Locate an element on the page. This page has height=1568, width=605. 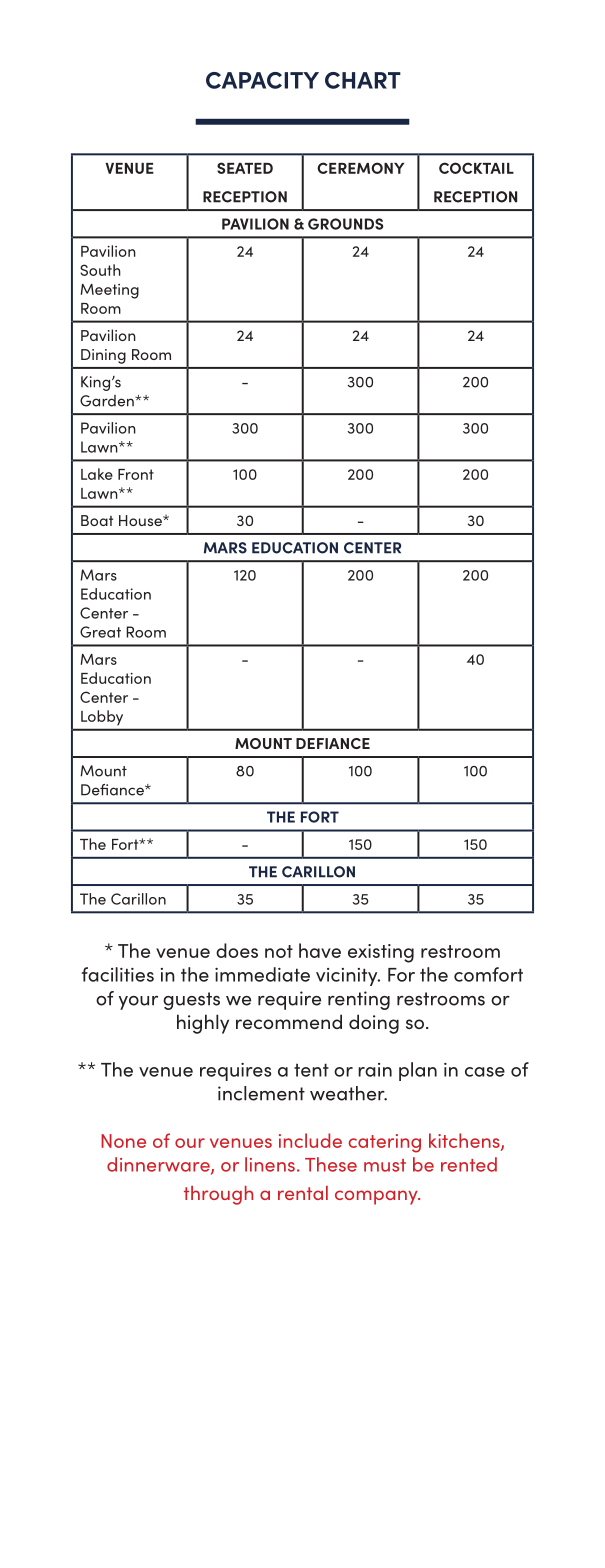
dinnerware is located at coordinates (159, 1165).
